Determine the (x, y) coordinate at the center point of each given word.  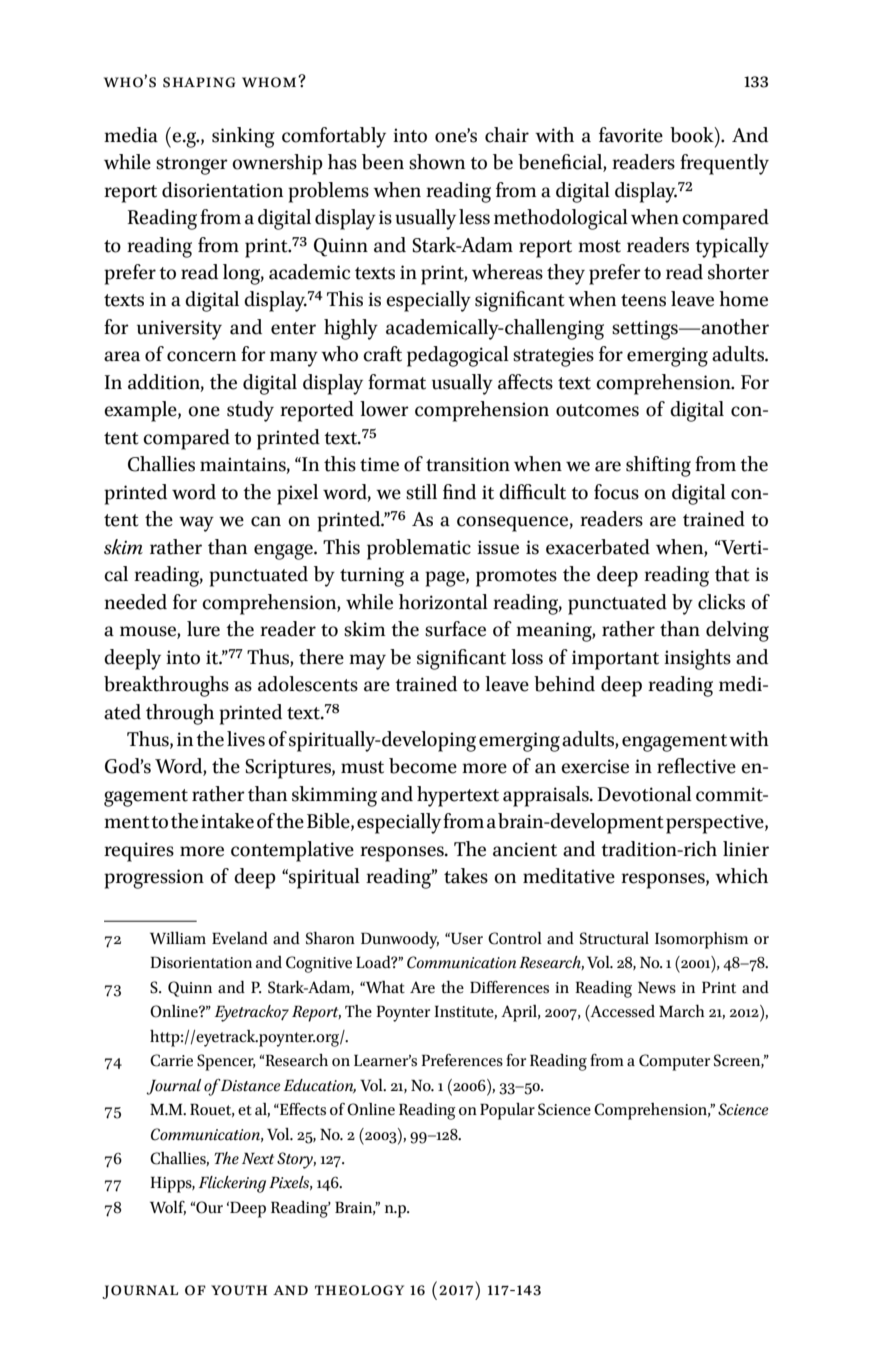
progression (154, 879)
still (421, 492)
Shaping (199, 82)
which (741, 876)
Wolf (168, 1207)
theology (359, 1290)
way (196, 524)
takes (466, 876)
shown (437, 162)
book (693, 135)
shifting (658, 466)
